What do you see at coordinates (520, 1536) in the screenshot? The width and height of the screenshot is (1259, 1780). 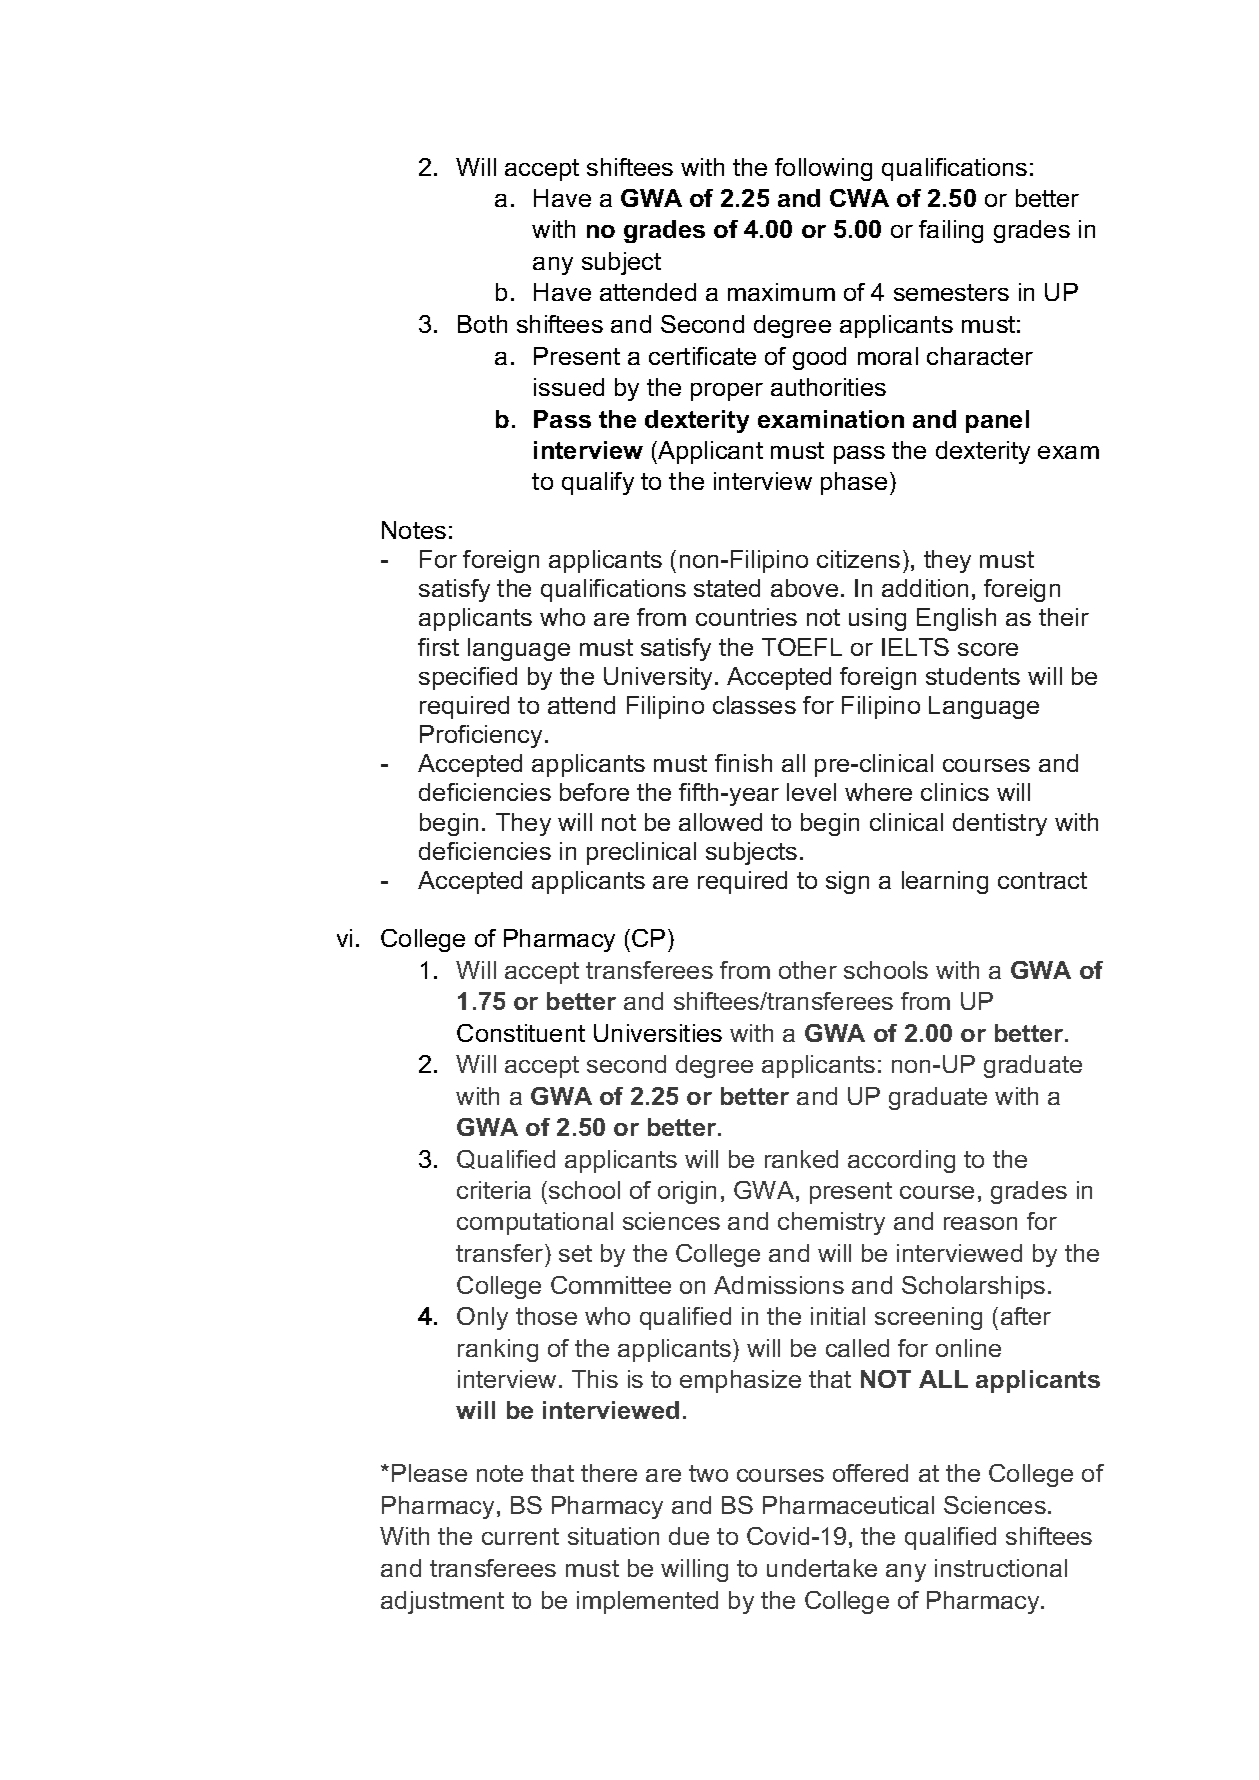 I see `current` at bounding box center [520, 1536].
